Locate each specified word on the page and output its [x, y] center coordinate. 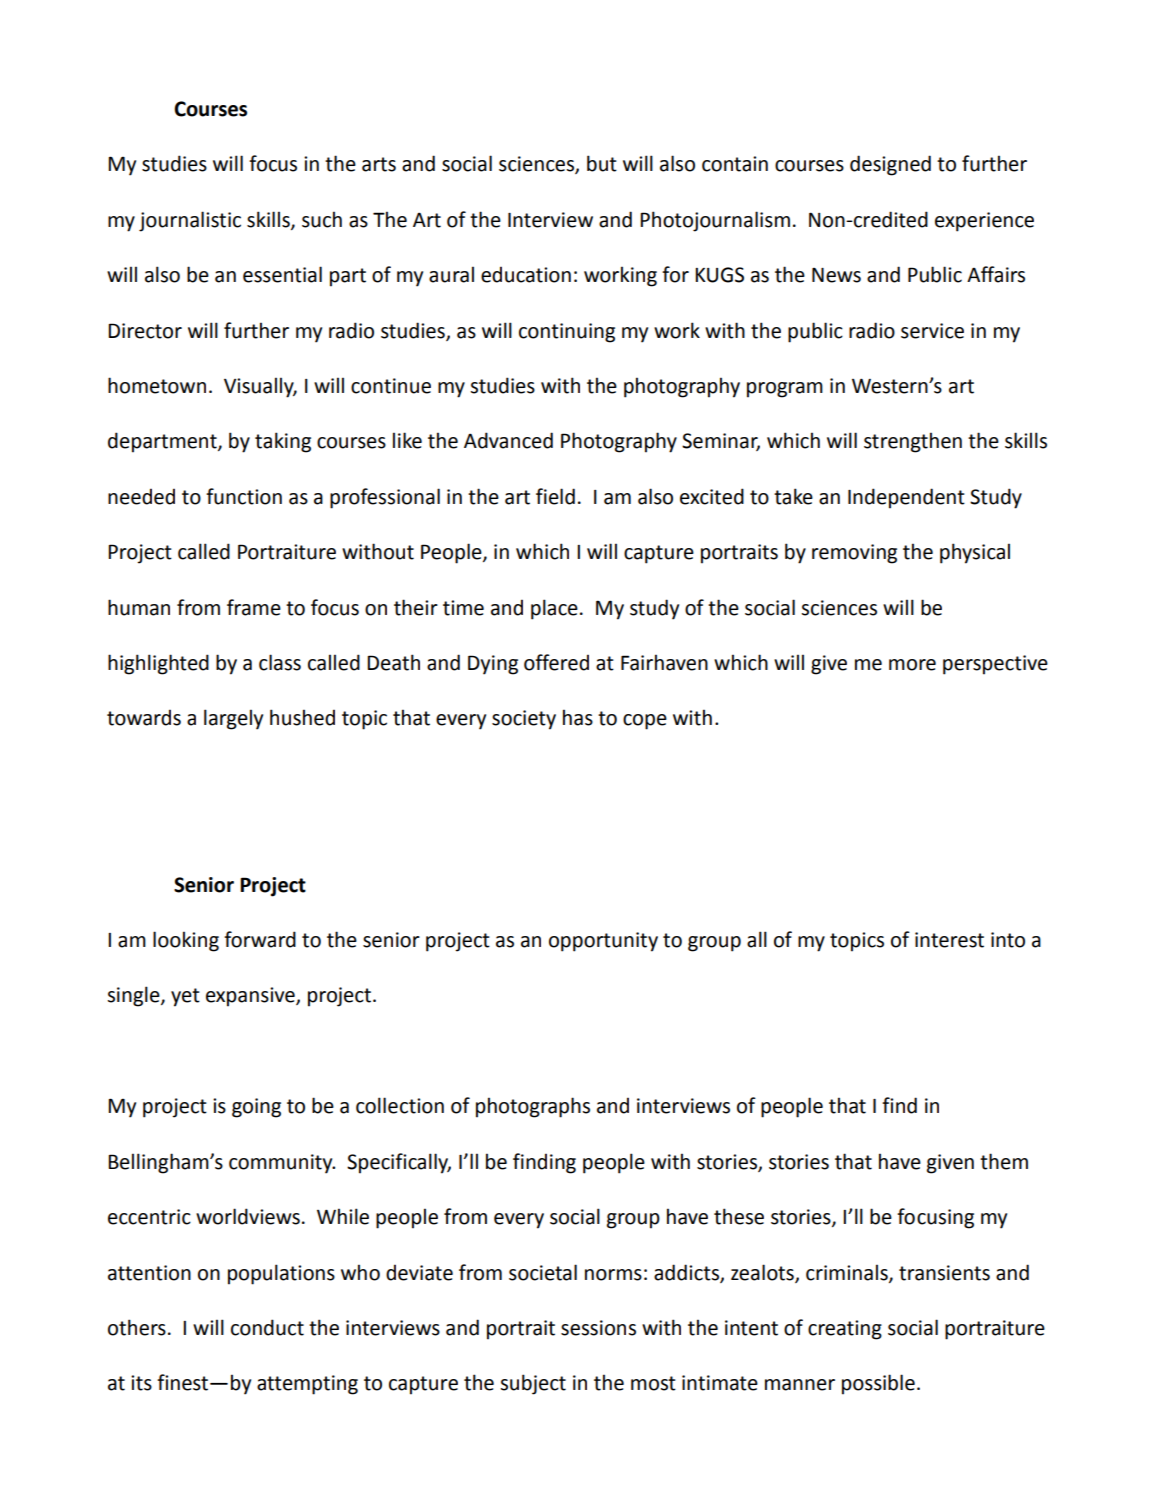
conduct [267, 1327]
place [554, 609]
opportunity [603, 942]
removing [854, 554]
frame [254, 607]
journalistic [190, 221]
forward [260, 939]
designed [890, 165]
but [602, 163]
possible [878, 1384]
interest [949, 940]
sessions [598, 1328]
